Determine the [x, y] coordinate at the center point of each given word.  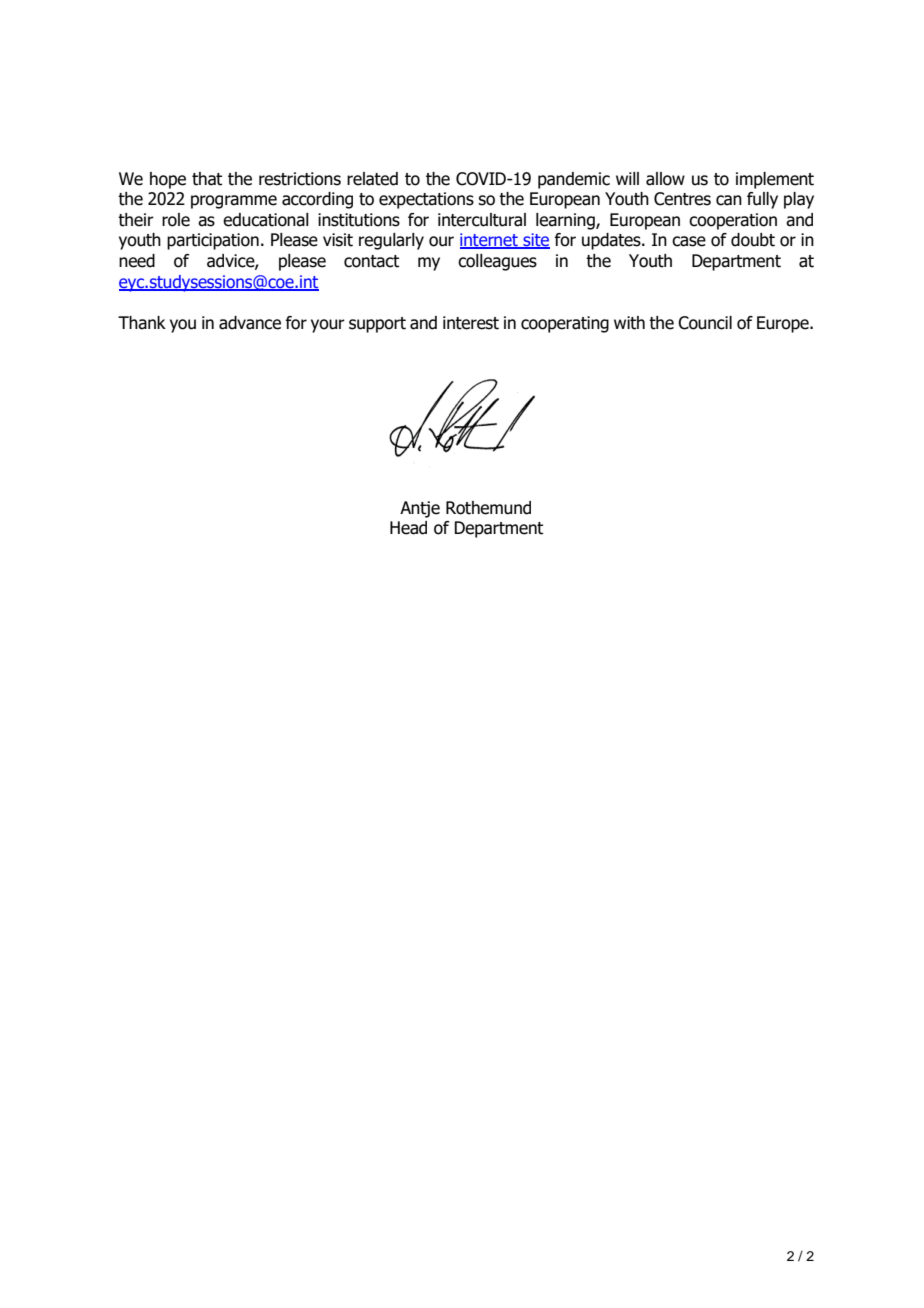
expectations [426, 200]
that [207, 179]
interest [471, 323]
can [729, 200]
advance [250, 323]
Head [408, 528]
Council [705, 323]
